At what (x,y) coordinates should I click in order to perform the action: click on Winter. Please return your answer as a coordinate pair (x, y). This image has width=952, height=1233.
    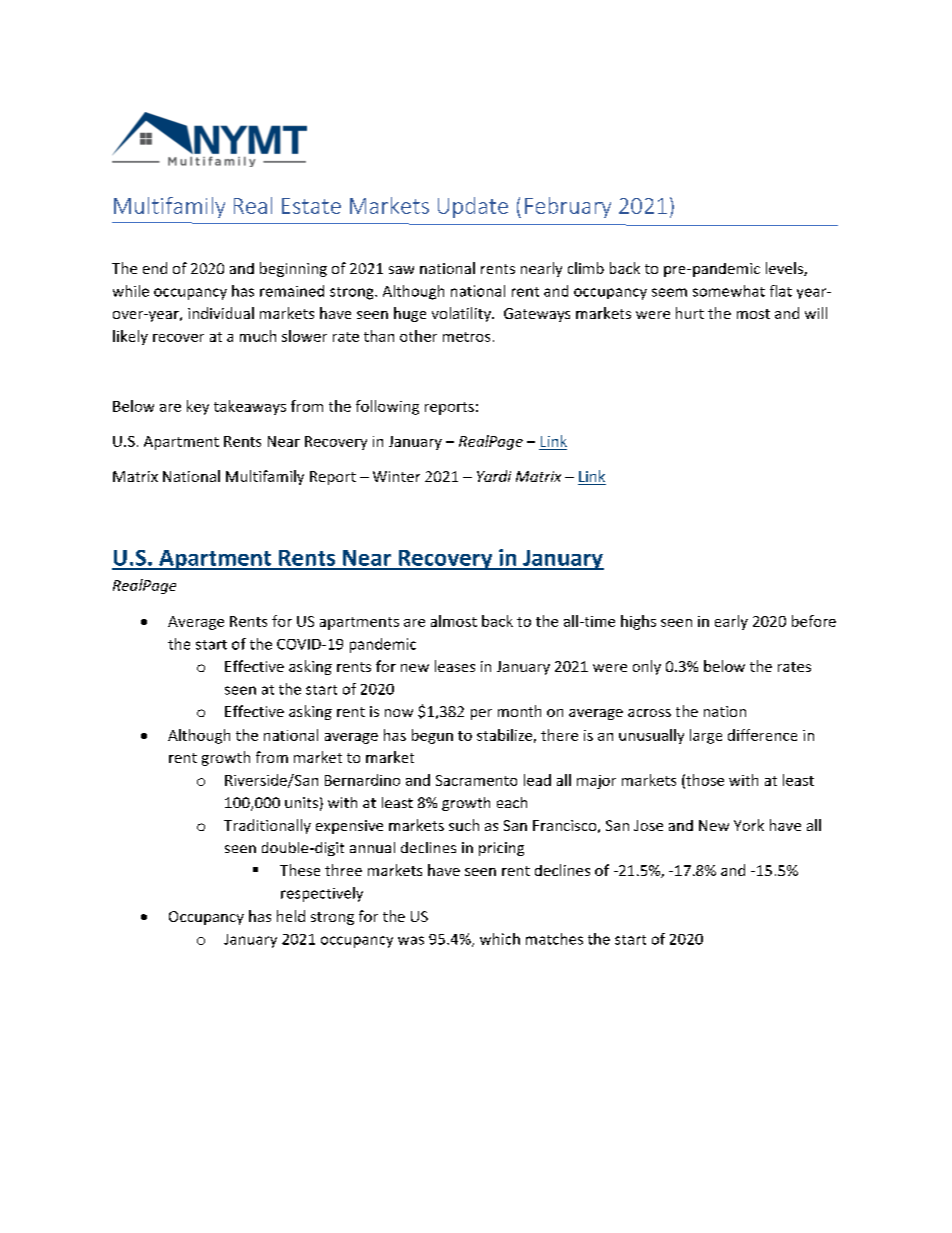
    Looking at the image, I should click on (396, 476).
